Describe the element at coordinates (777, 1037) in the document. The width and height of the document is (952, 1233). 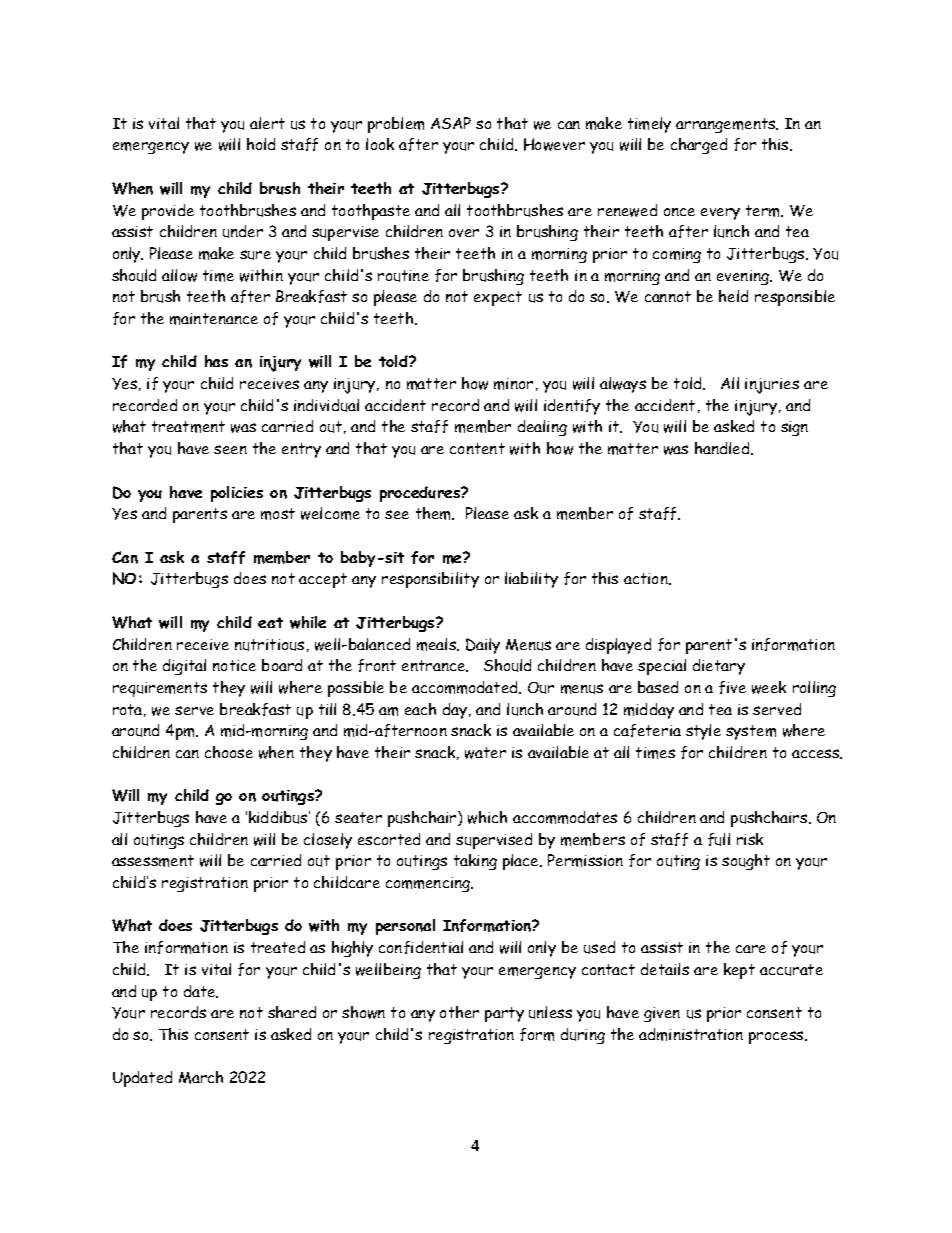
I see `process` at that location.
